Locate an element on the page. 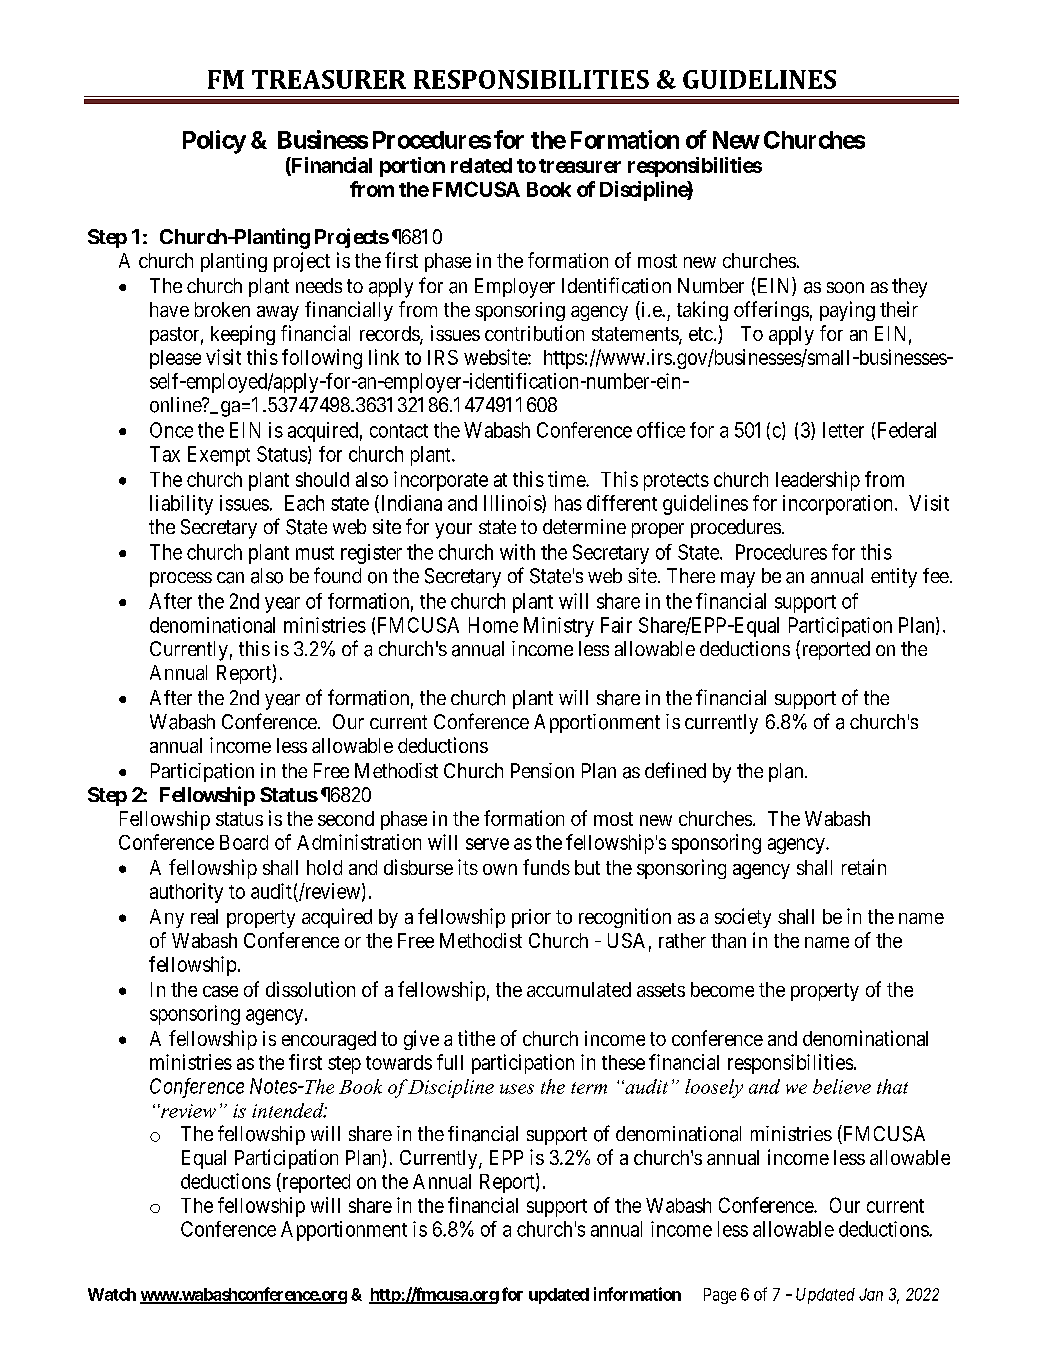 The height and width of the page is (1366, 1056). soon is located at coordinates (845, 288).
